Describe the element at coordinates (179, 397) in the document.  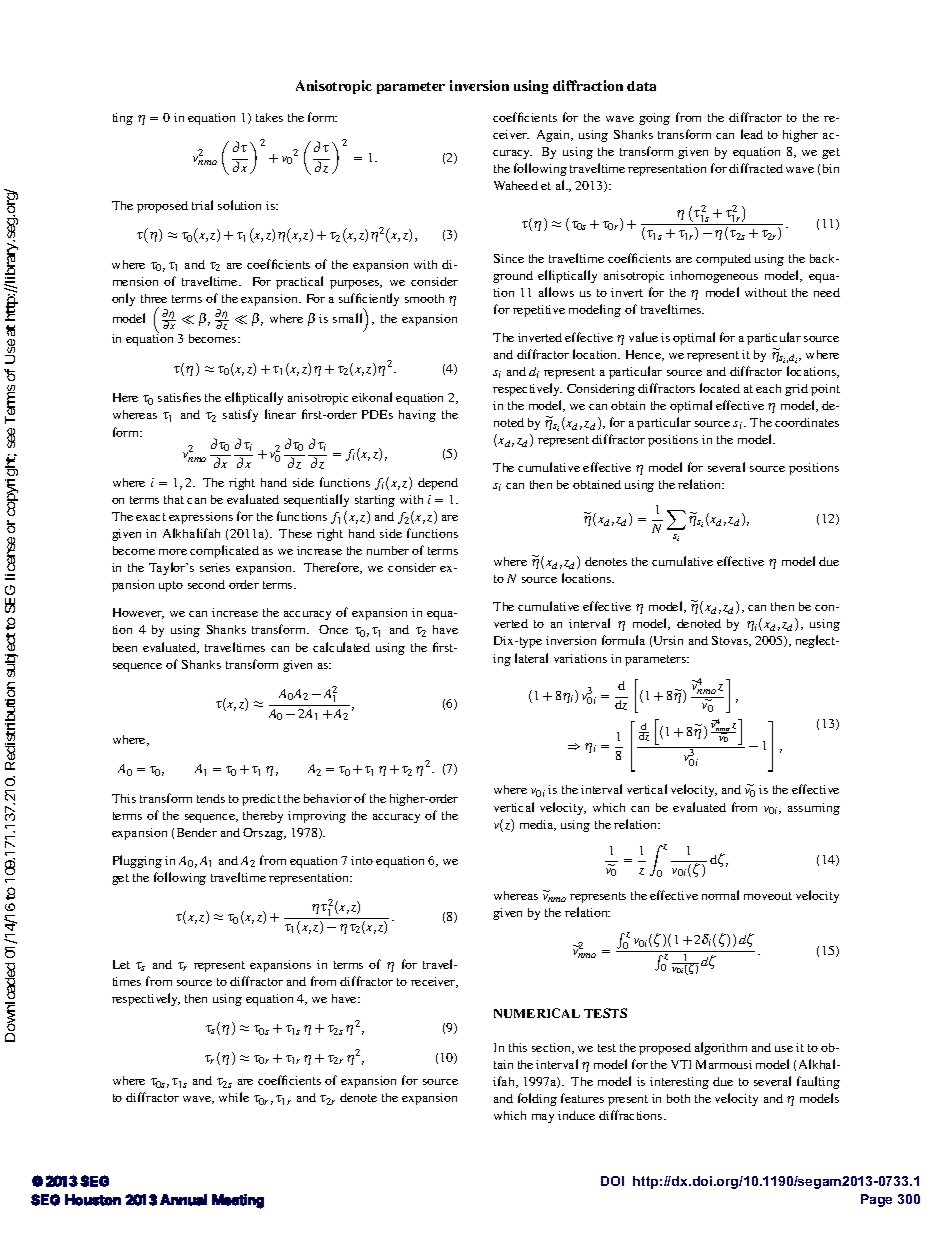
I see `satisfies` at that location.
